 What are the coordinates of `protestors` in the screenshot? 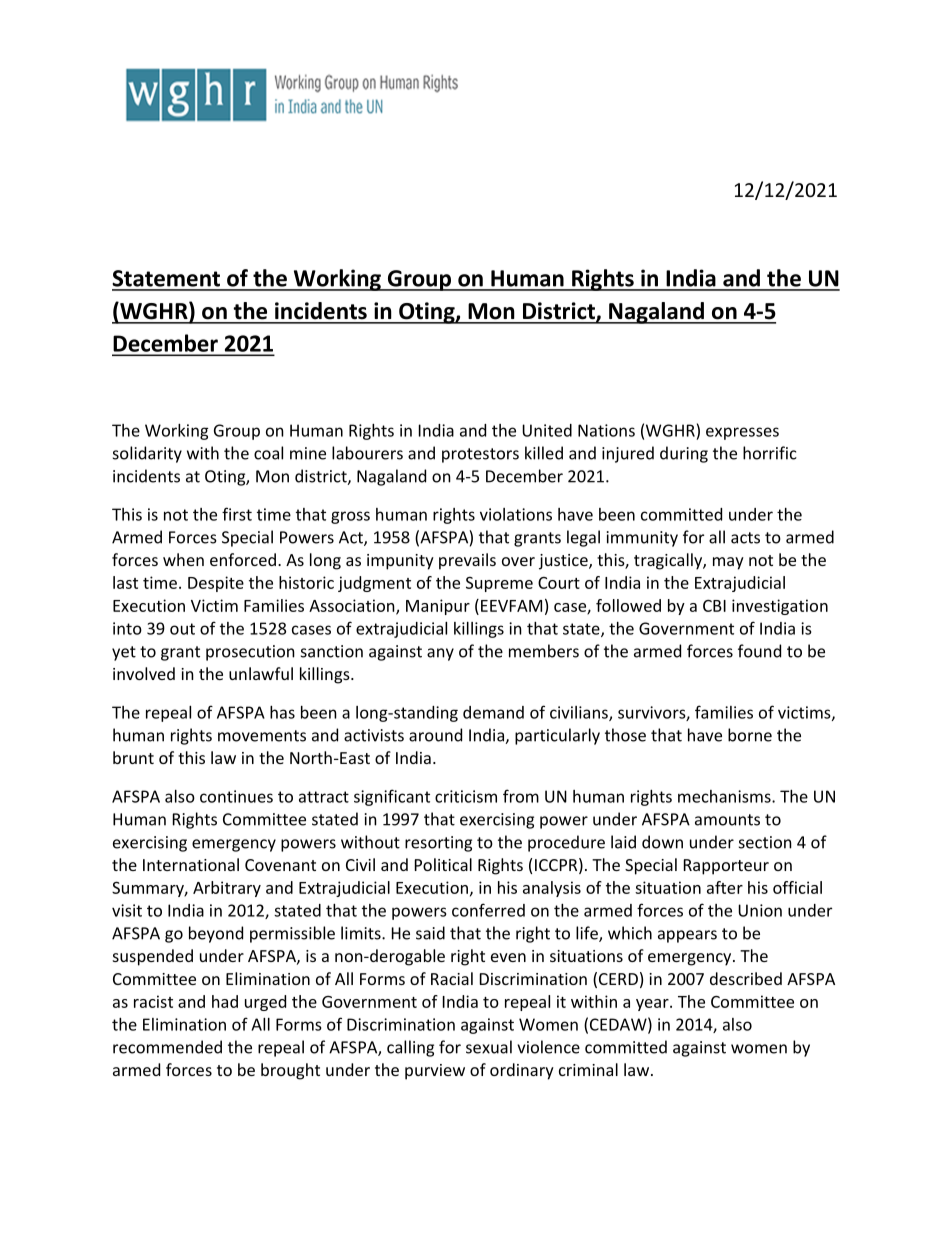 It's located at (480, 455).
